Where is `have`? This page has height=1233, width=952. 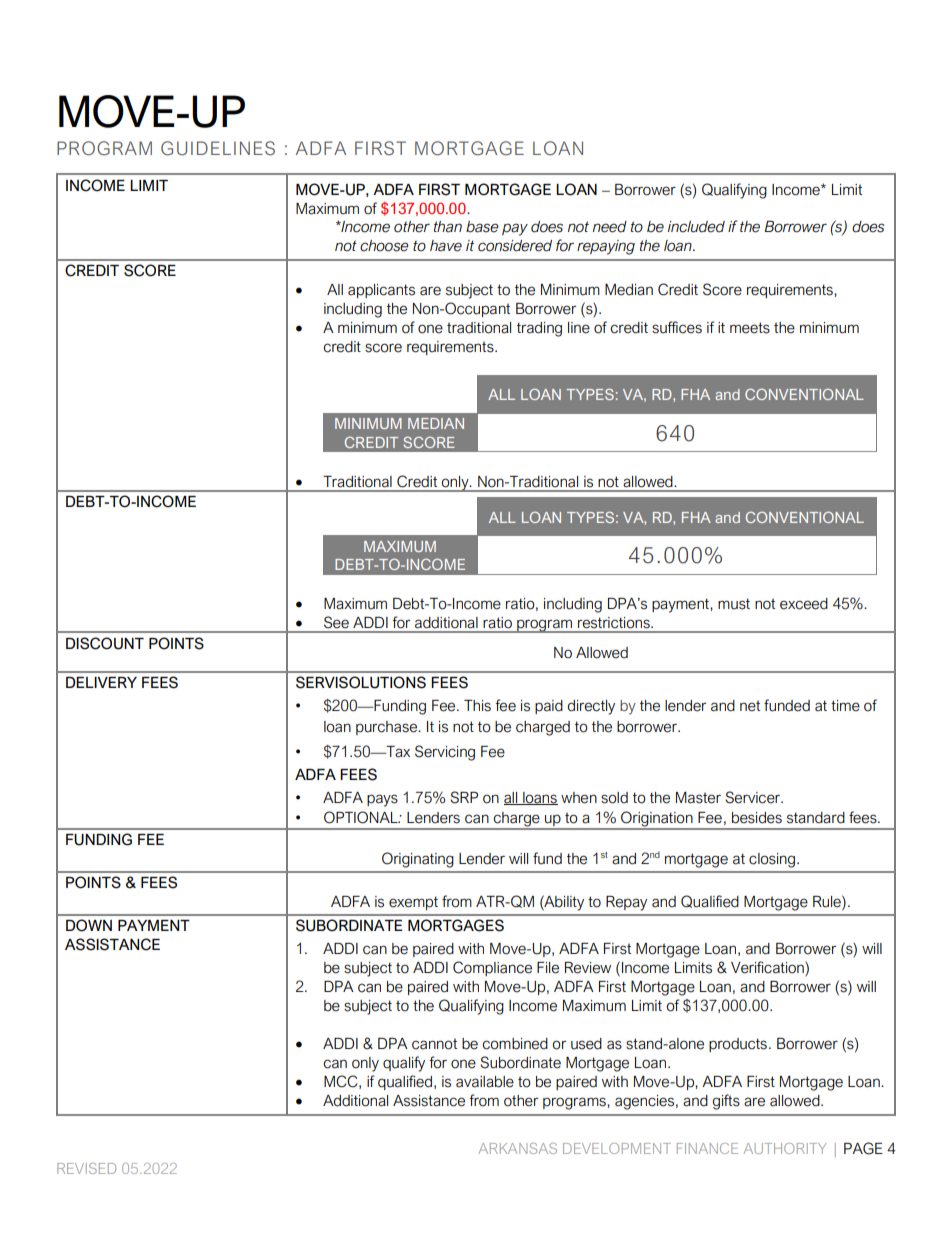
have is located at coordinates (446, 246).
